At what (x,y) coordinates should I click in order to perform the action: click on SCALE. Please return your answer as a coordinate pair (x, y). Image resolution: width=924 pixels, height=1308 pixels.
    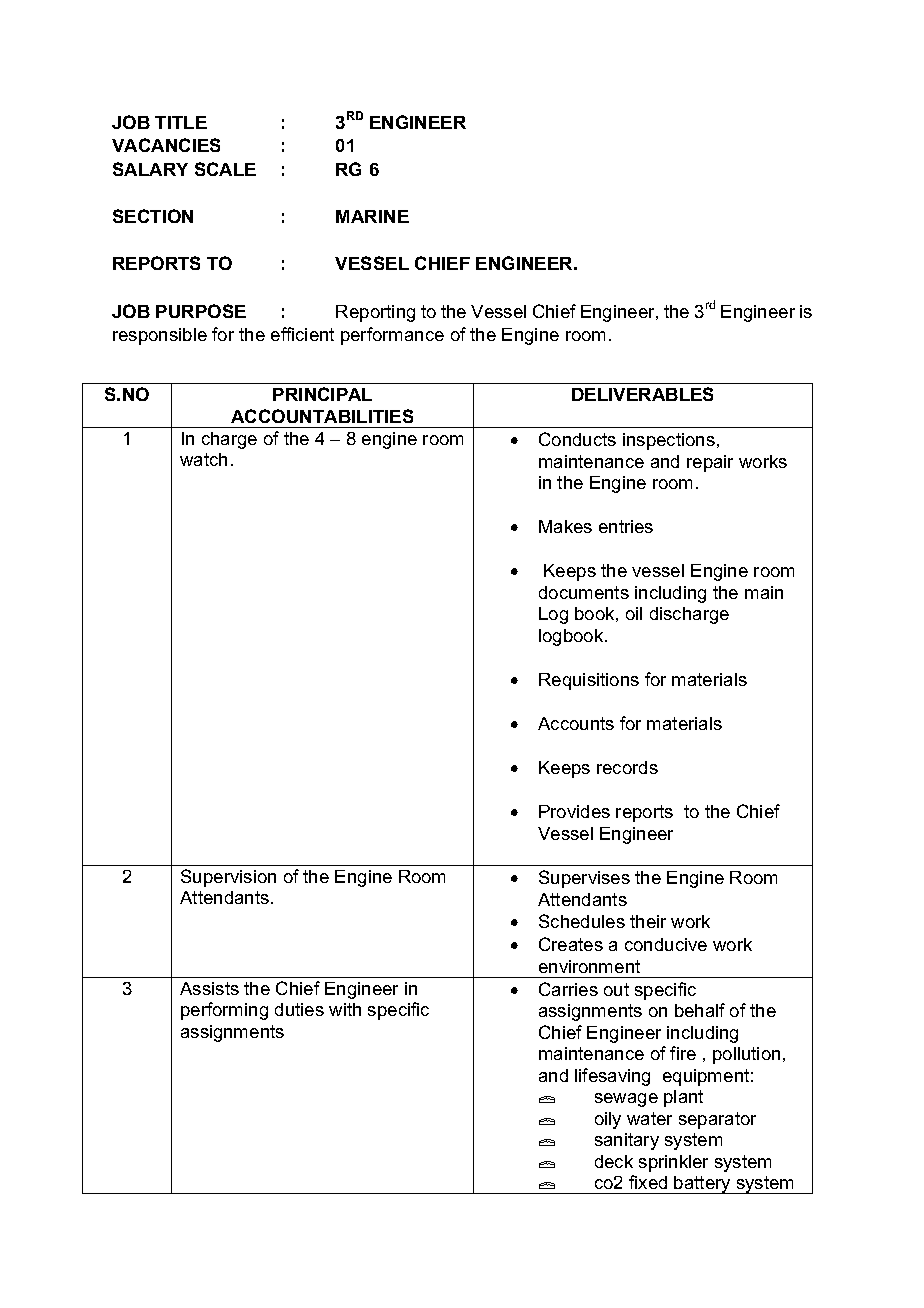
    Looking at the image, I should click on (225, 169).
